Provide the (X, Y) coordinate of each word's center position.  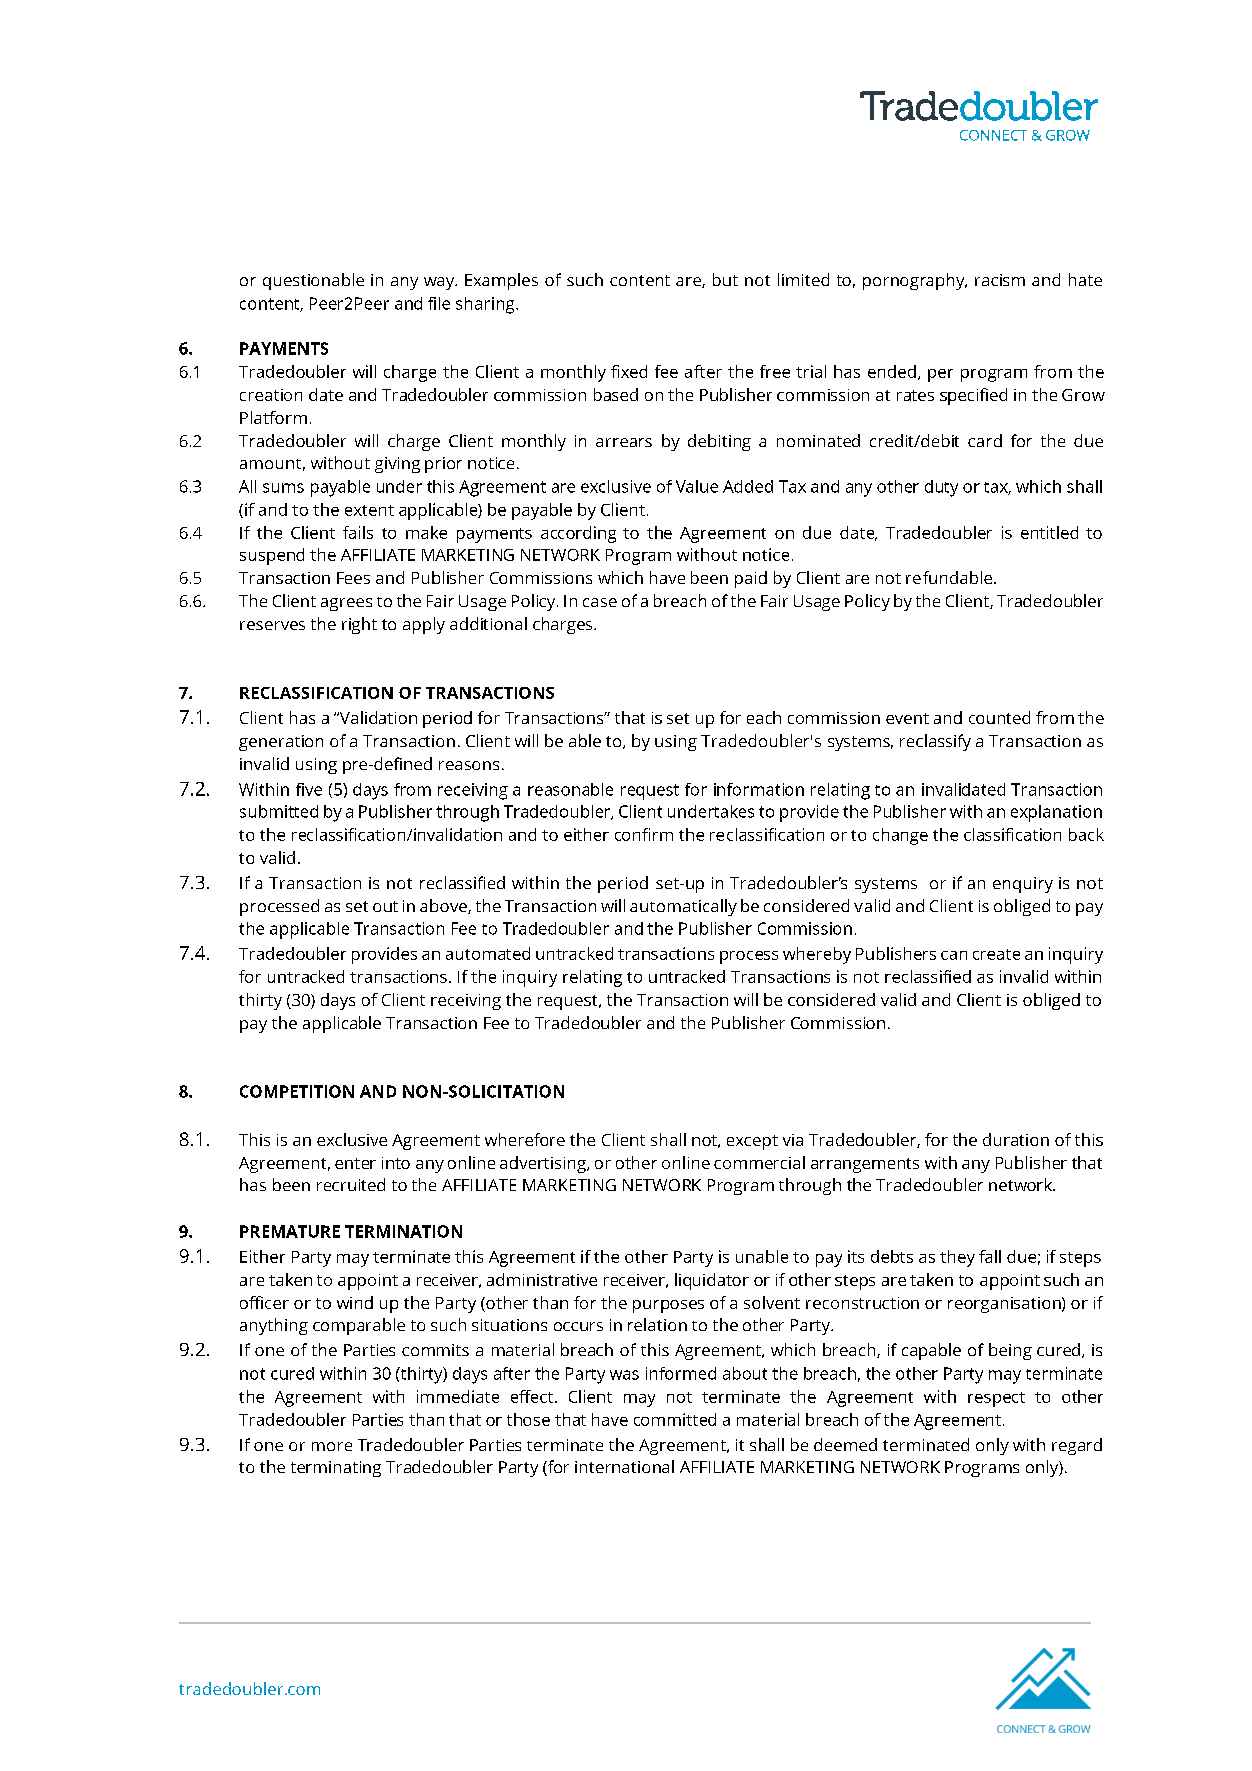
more (332, 1446)
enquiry (1023, 885)
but (725, 279)
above (444, 906)
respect (996, 1399)
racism (1000, 280)
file (439, 303)
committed (675, 1419)
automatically (683, 907)
